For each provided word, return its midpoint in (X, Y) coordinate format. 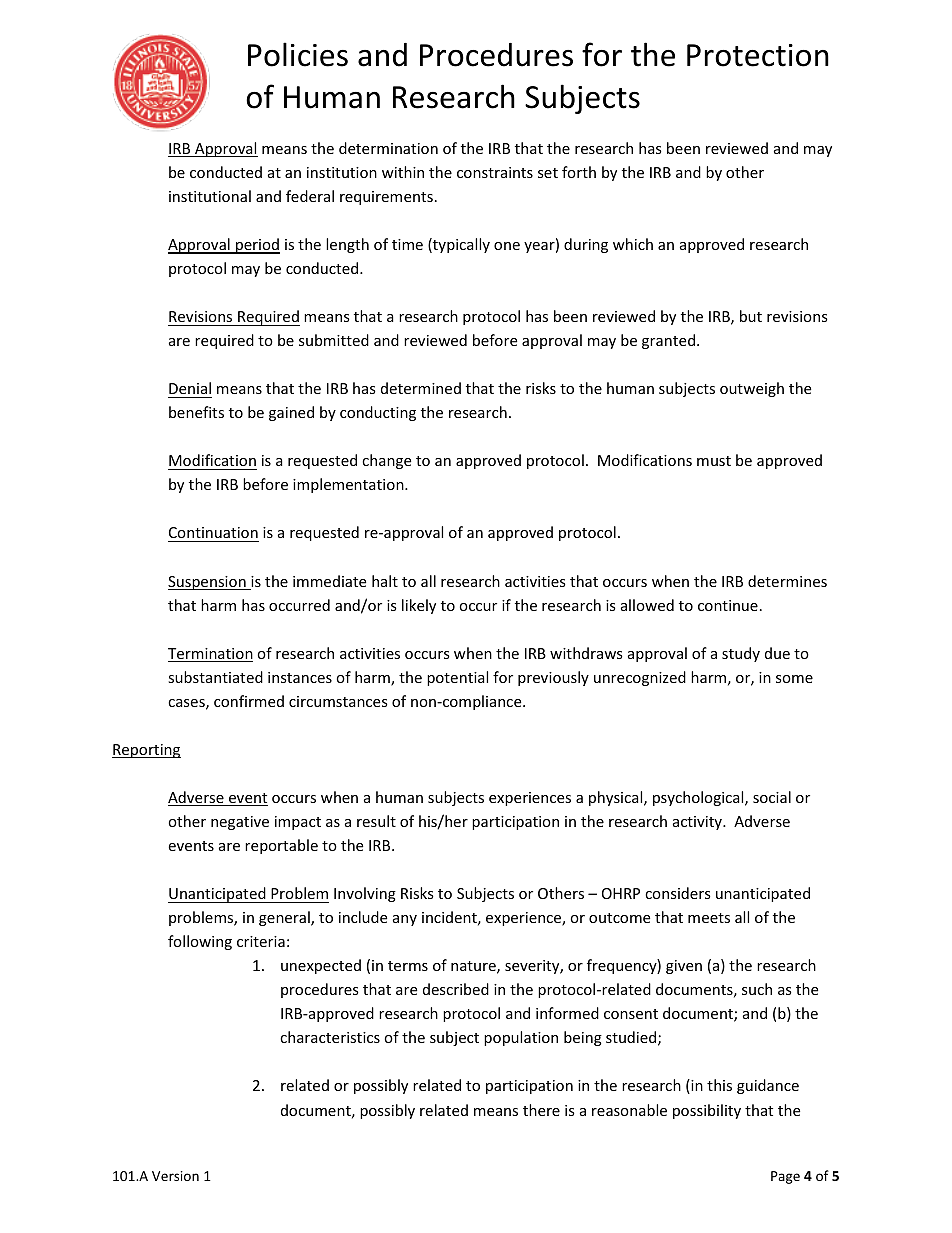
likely (419, 606)
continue (728, 605)
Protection (758, 55)
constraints (495, 172)
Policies (298, 54)
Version (175, 1176)
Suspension (208, 583)
